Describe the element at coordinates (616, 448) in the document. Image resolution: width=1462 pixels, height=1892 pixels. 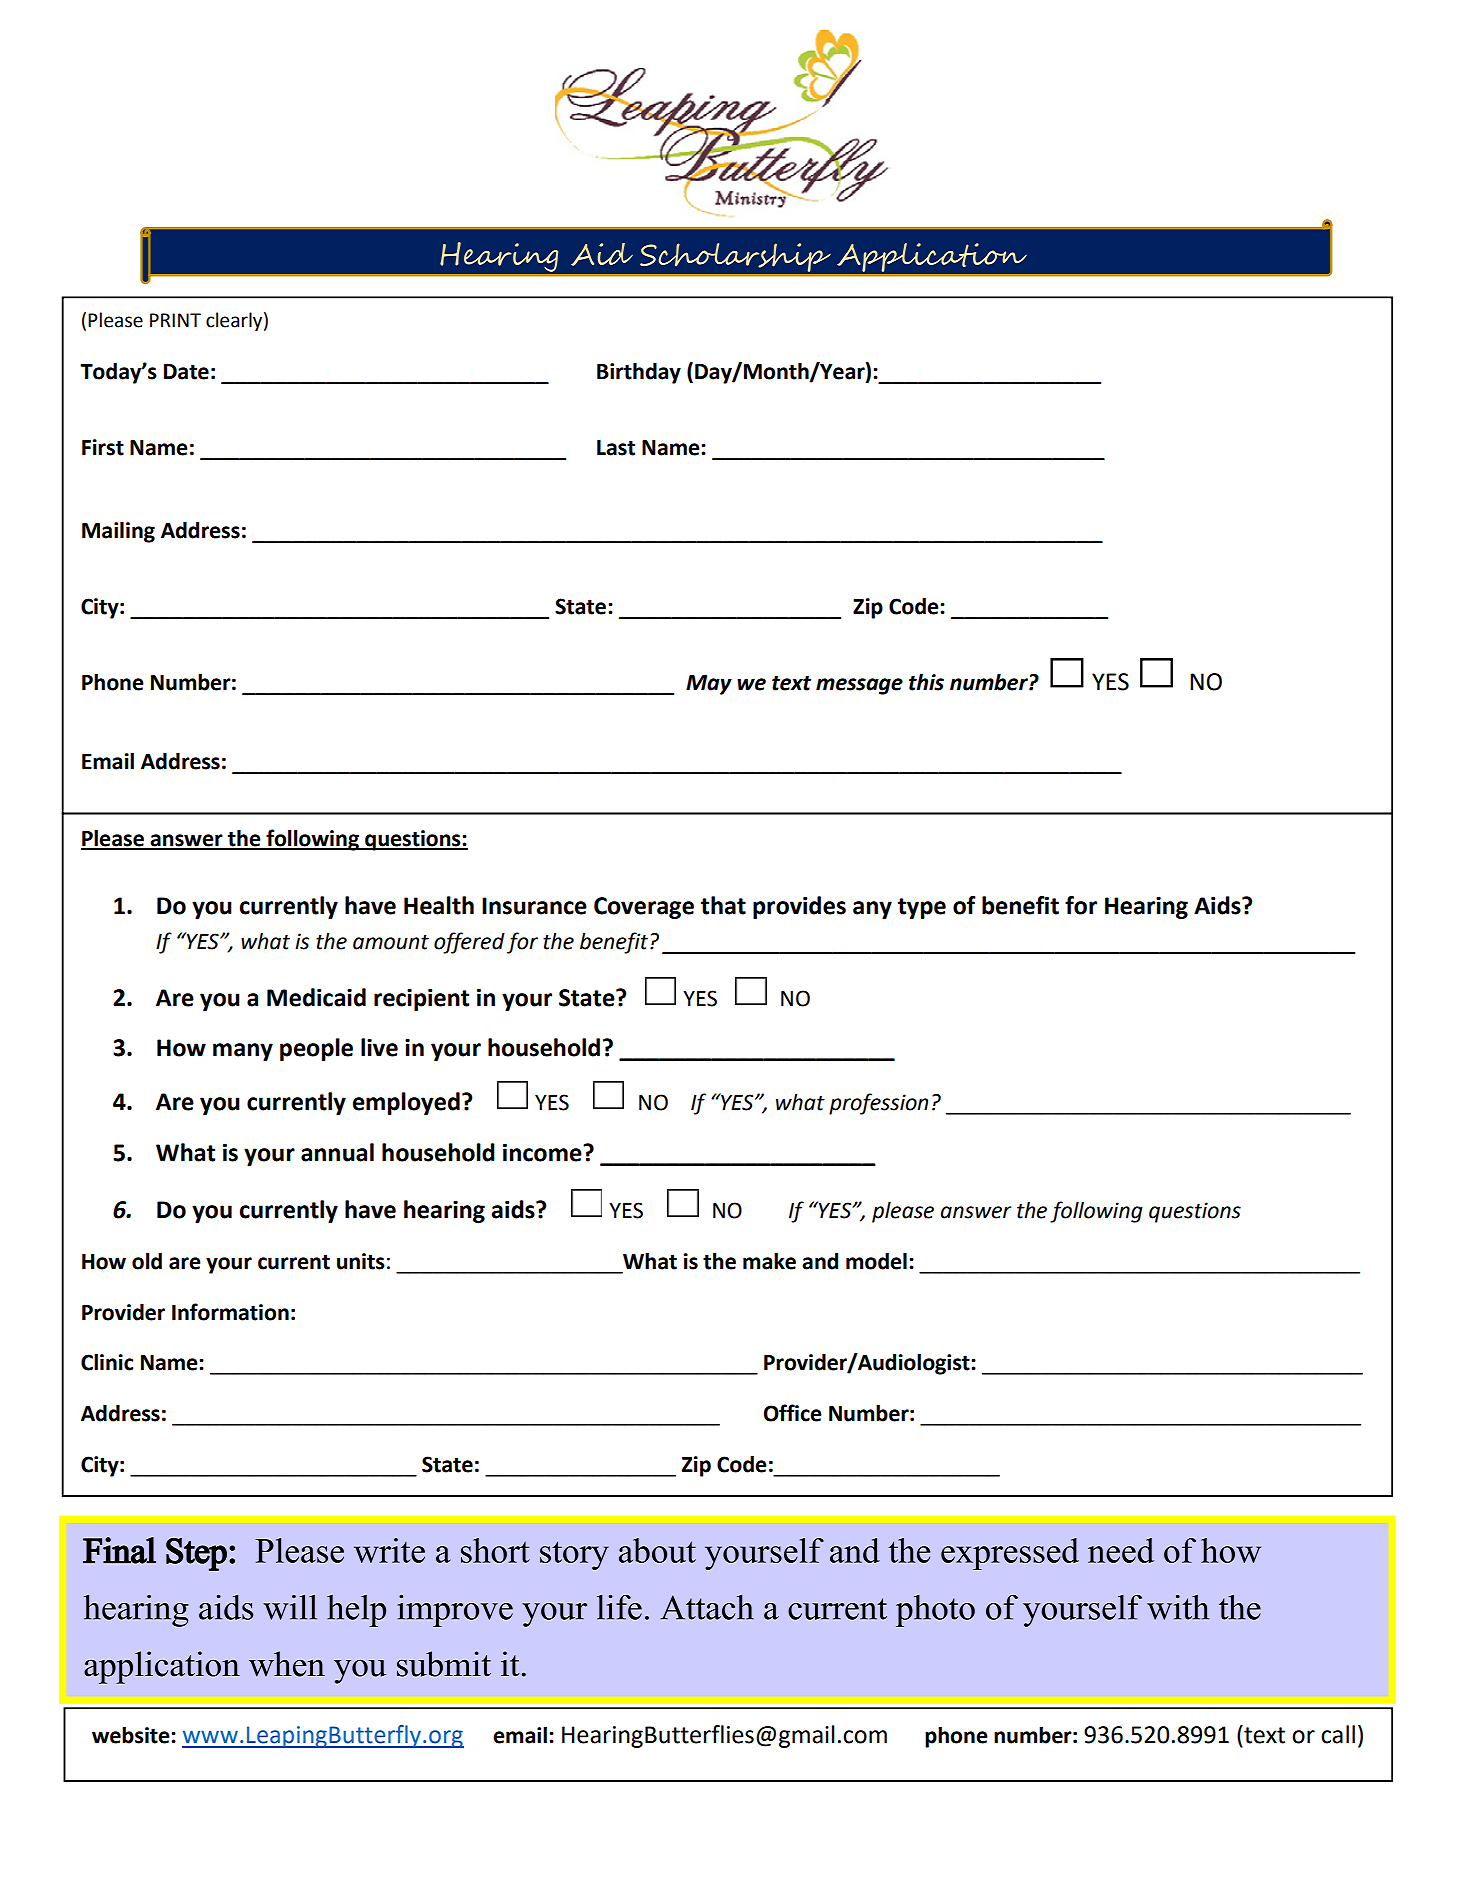
I see `Last` at that location.
